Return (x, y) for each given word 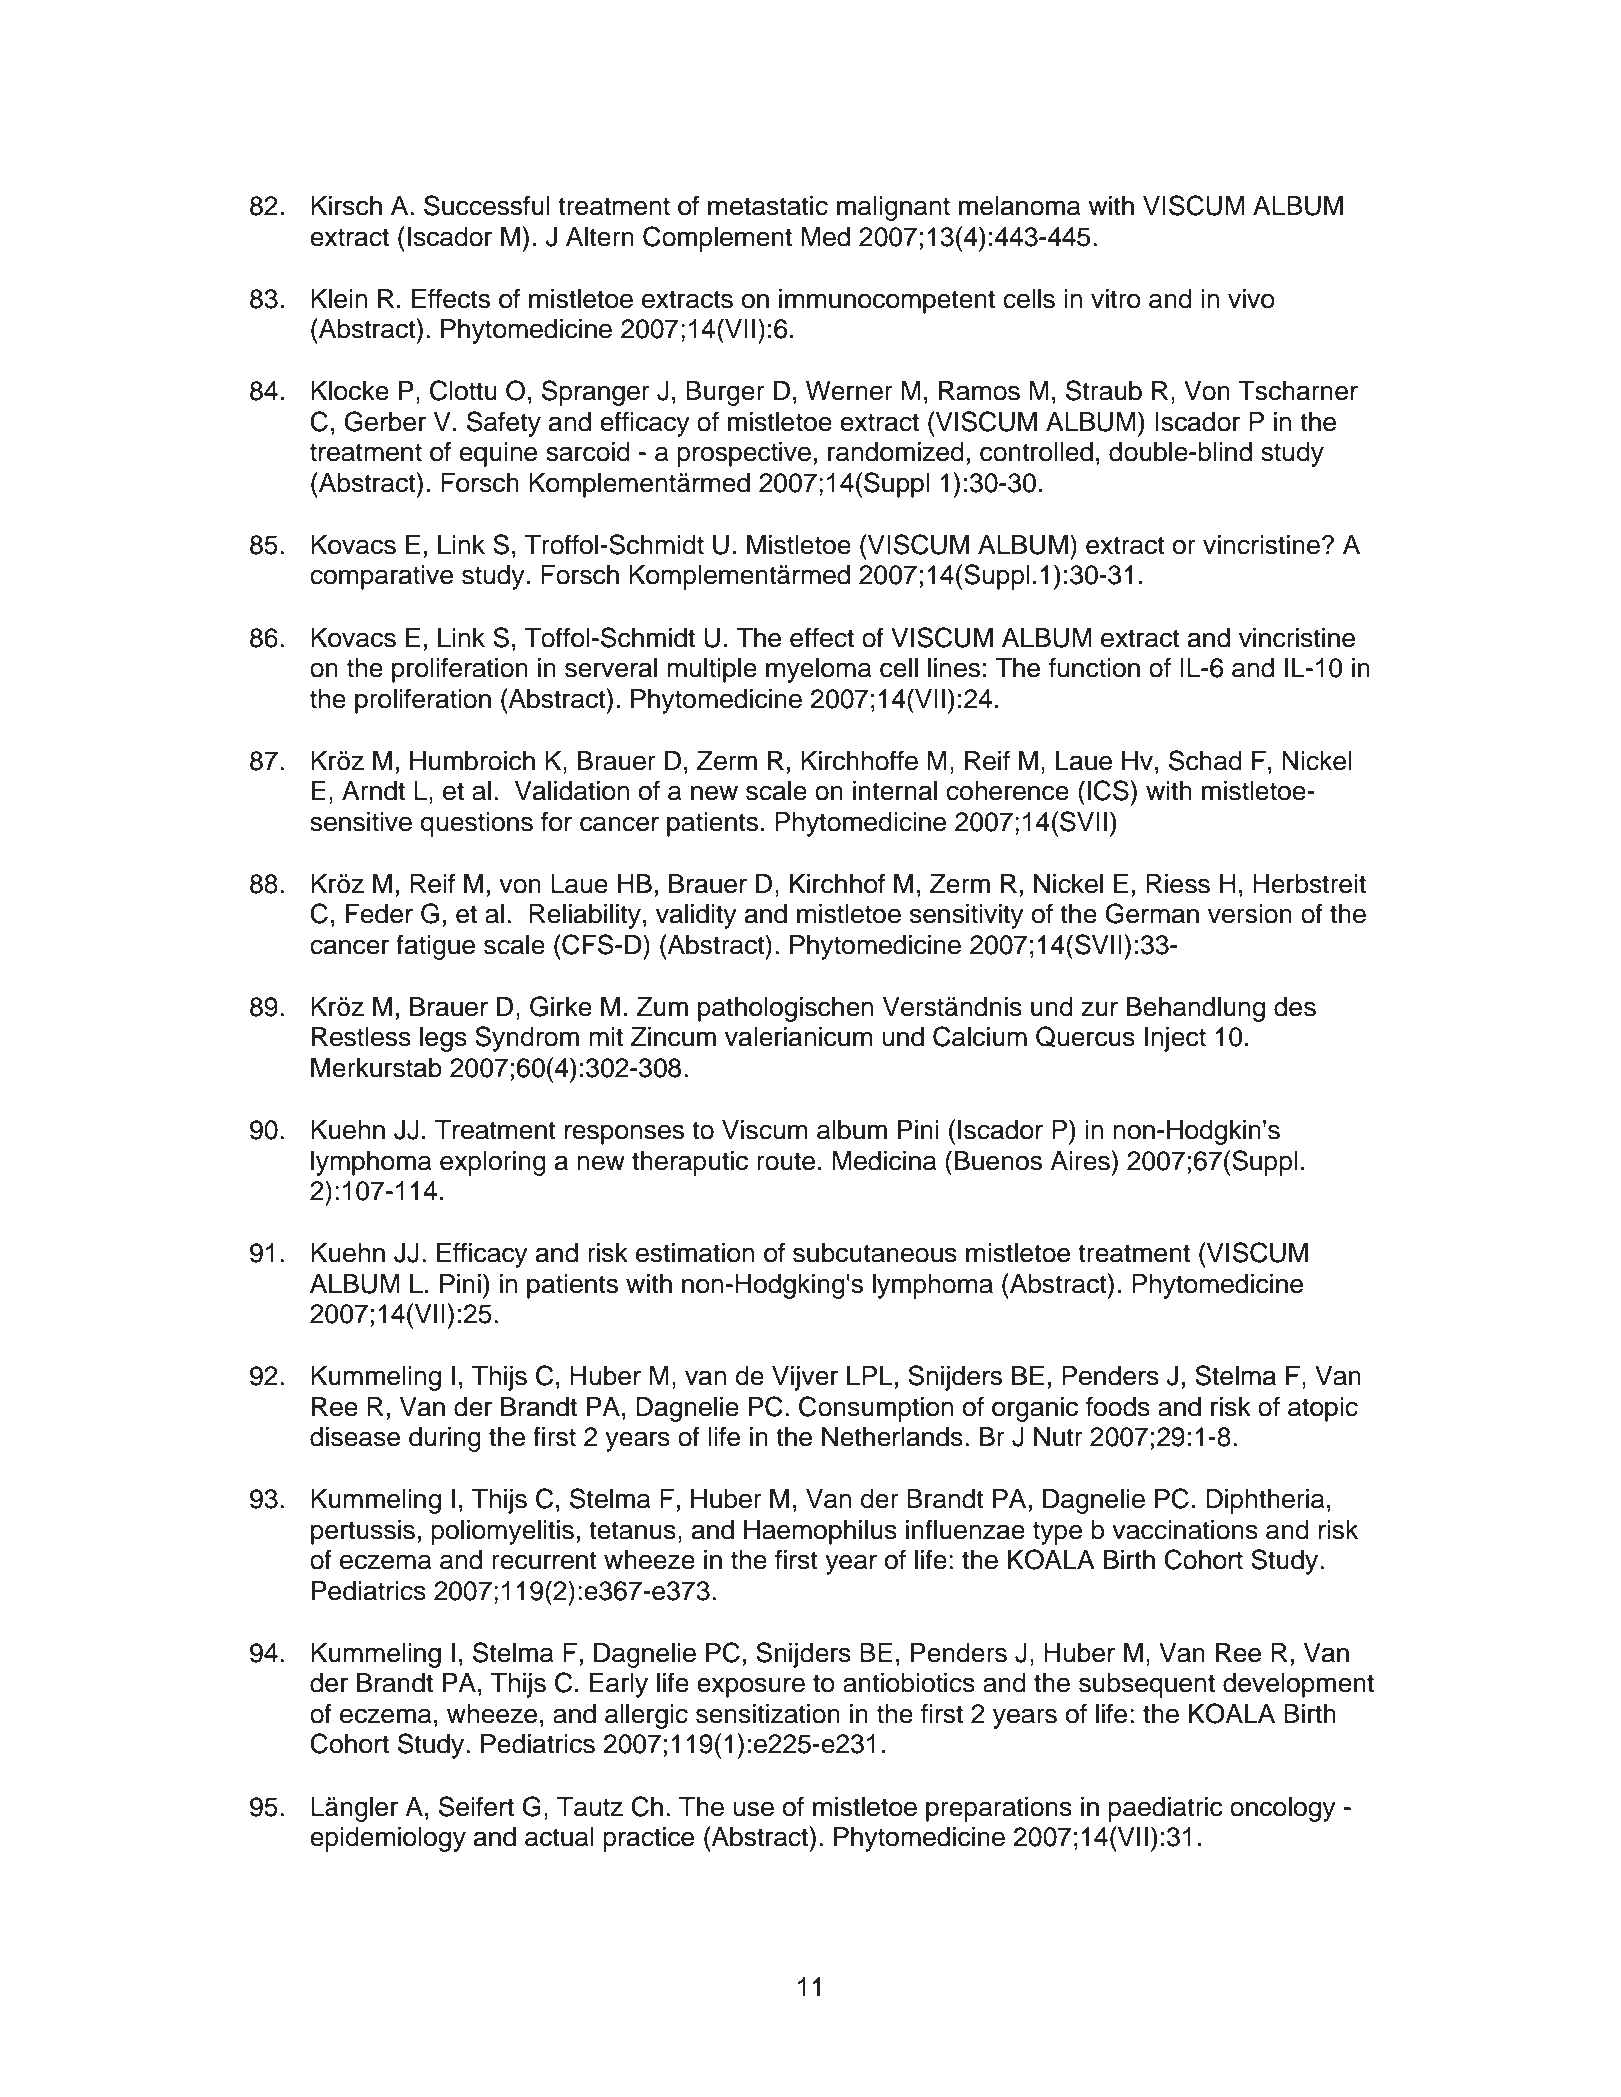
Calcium (980, 1036)
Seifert (476, 1806)
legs (443, 1039)
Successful (487, 205)
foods (1118, 1406)
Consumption (876, 1409)
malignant (893, 208)
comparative (381, 577)
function (1094, 667)
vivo (1251, 299)
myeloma (819, 670)
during (445, 1439)
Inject (1175, 1039)
